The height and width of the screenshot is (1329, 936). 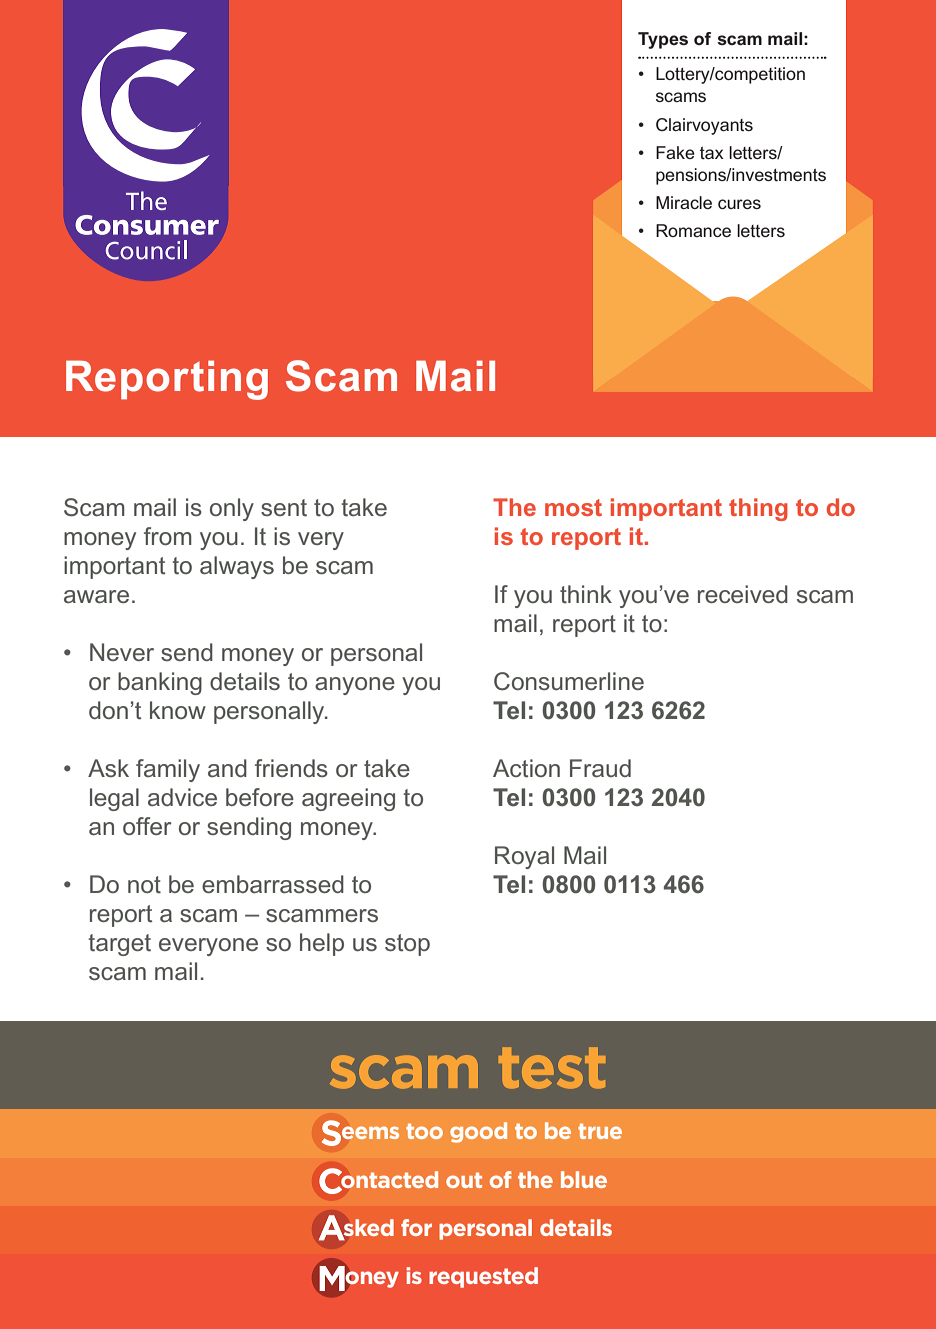 I want to click on from, so click(x=168, y=536).
